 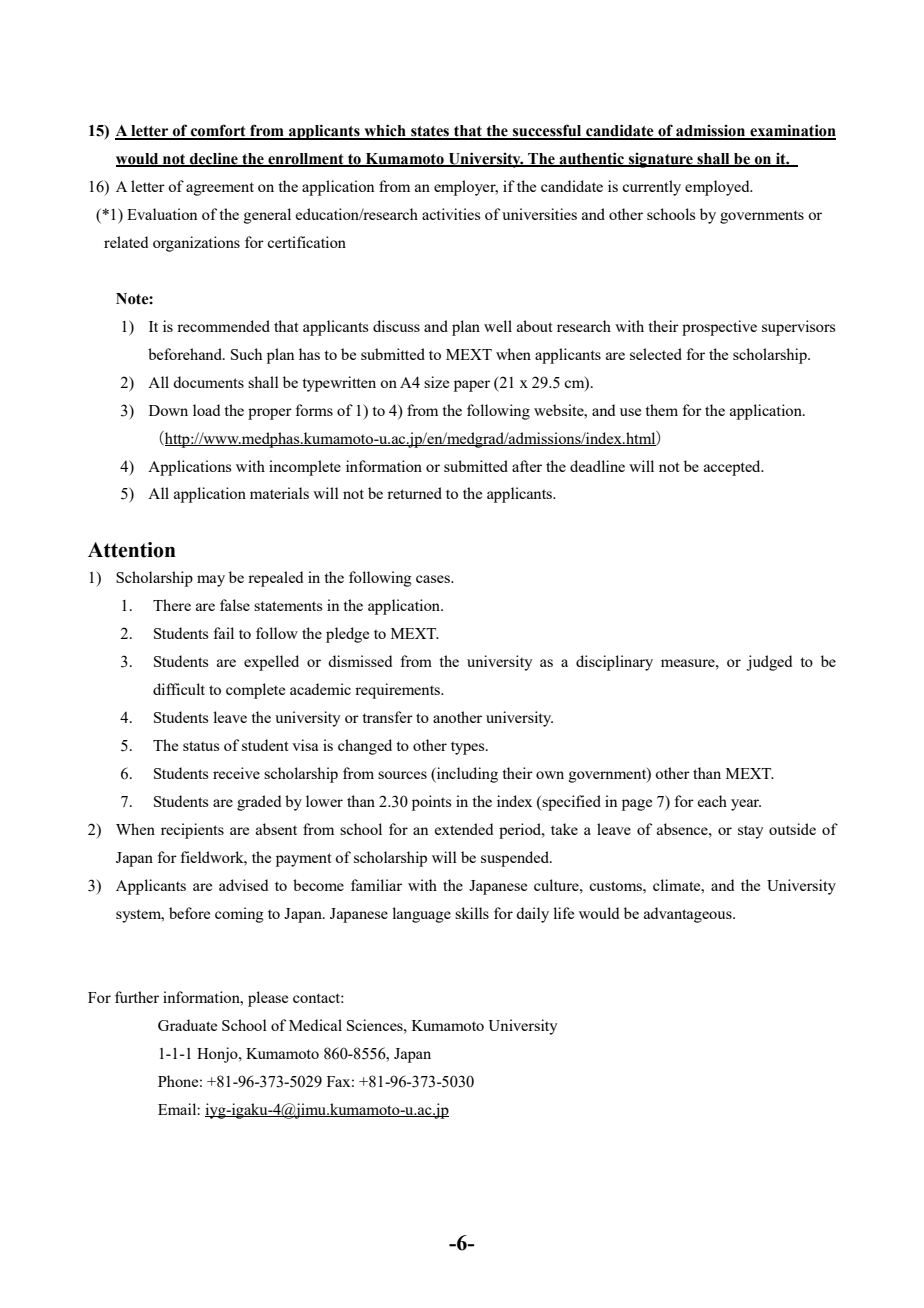 I want to click on states, so click(x=430, y=132).
